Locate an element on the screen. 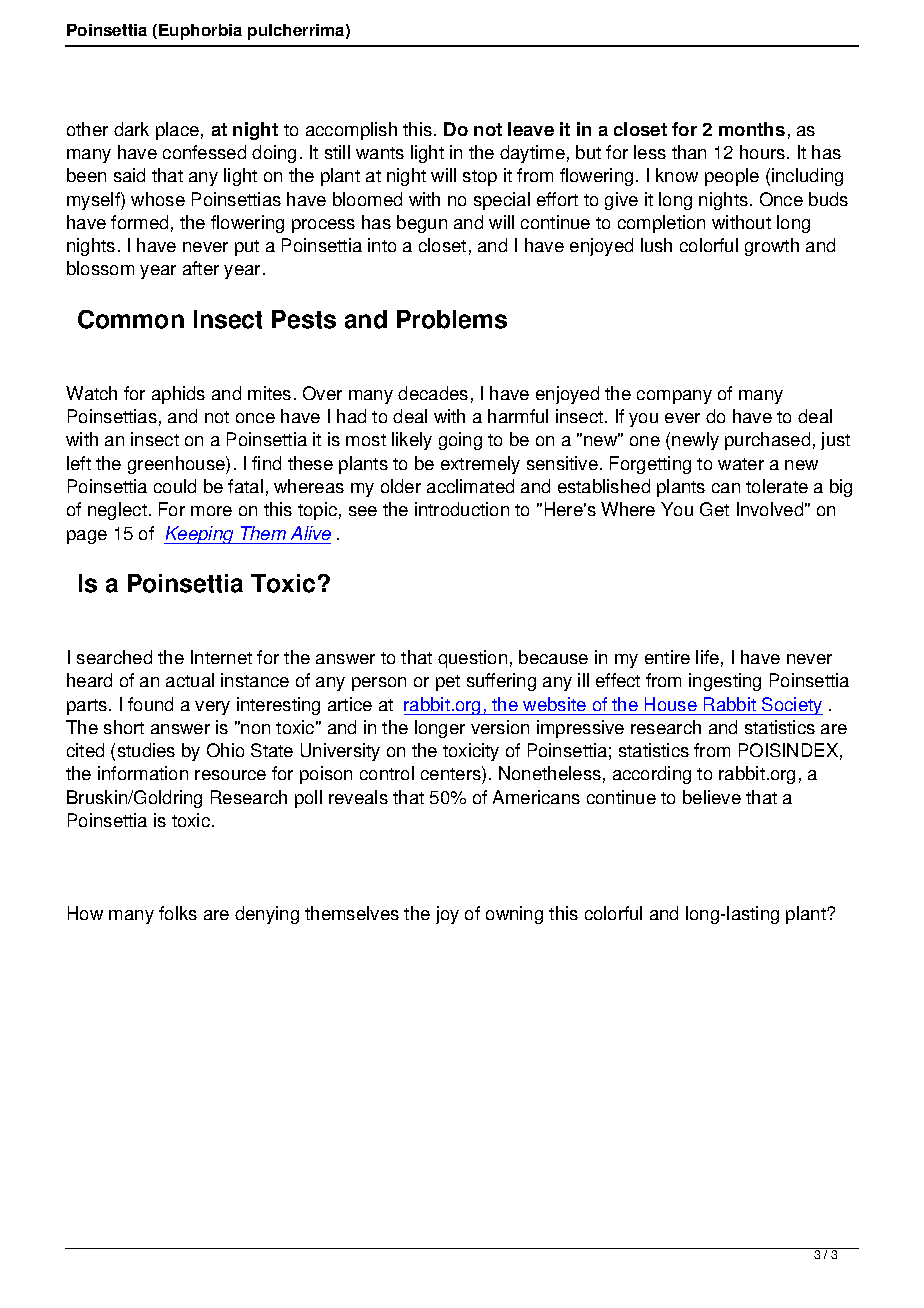 Image resolution: width=924 pixels, height=1308 pixels. months is located at coordinates (752, 129).
